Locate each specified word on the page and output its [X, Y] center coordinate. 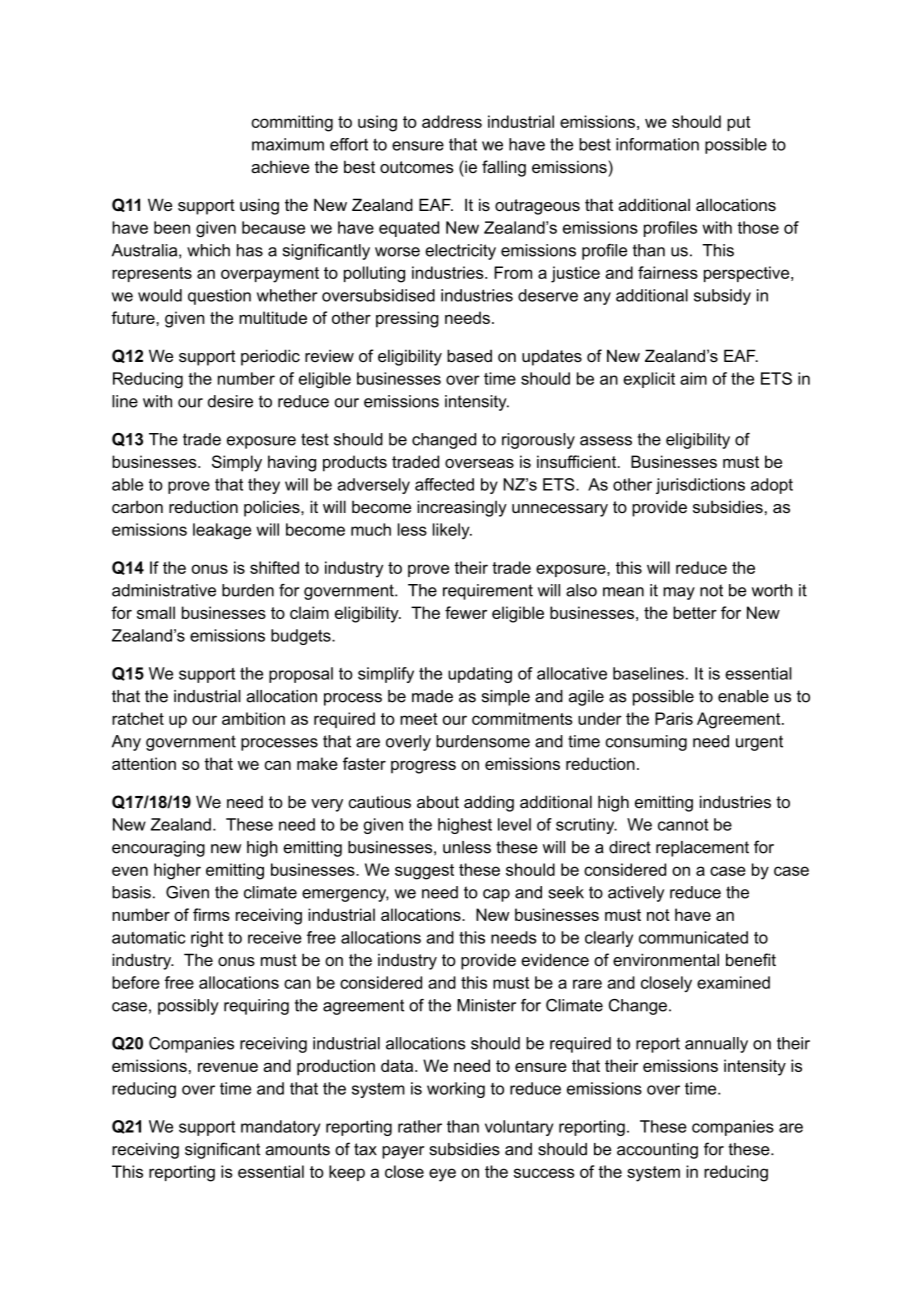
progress [423, 767]
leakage [222, 531]
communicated [693, 937]
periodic [270, 357]
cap [496, 895]
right [207, 939]
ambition [253, 718]
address [452, 121]
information [657, 144]
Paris [674, 718]
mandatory [280, 1128]
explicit [649, 380]
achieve [280, 166]
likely [452, 531]
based [469, 355]
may [679, 593]
